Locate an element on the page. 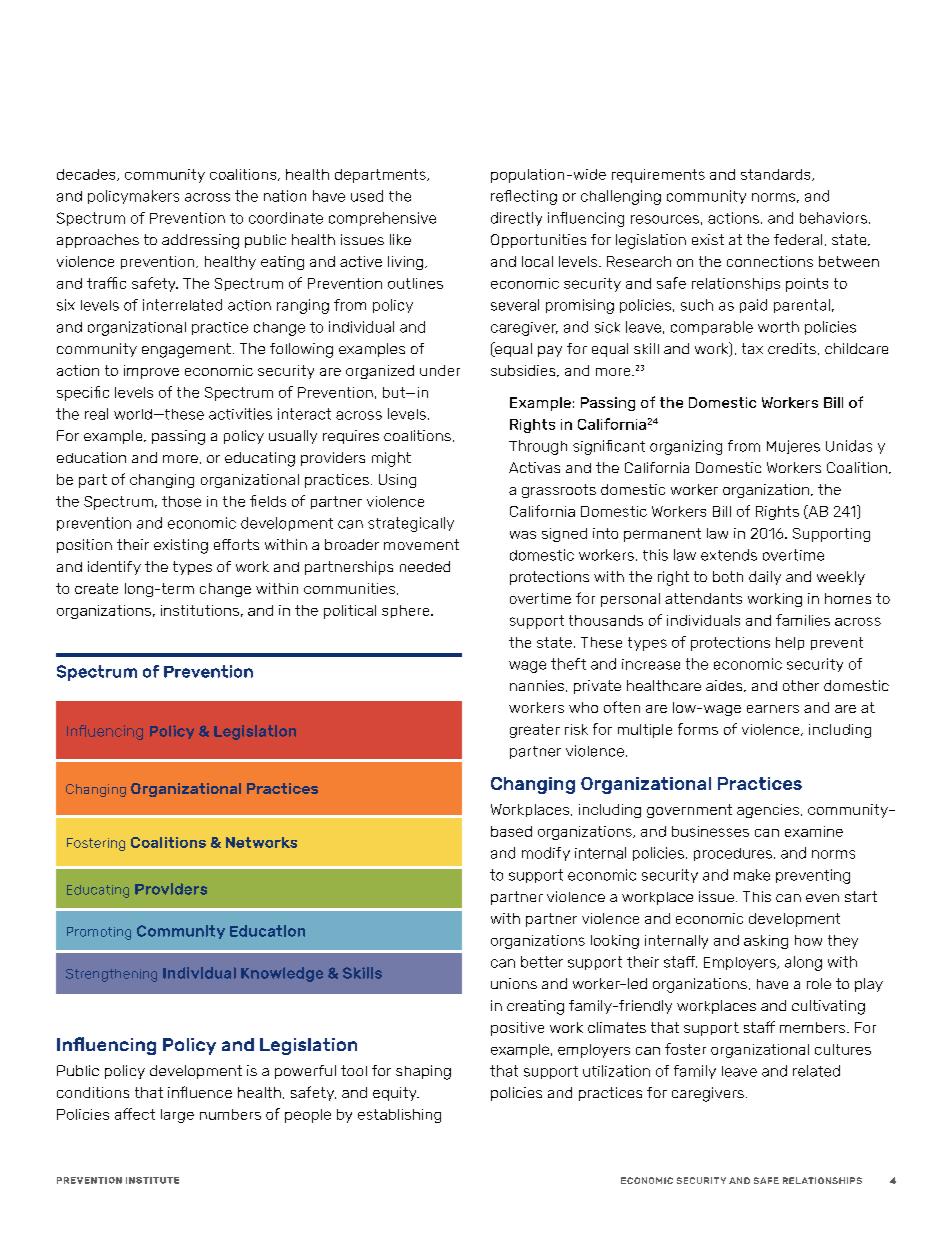  cultures is located at coordinates (843, 1049).
